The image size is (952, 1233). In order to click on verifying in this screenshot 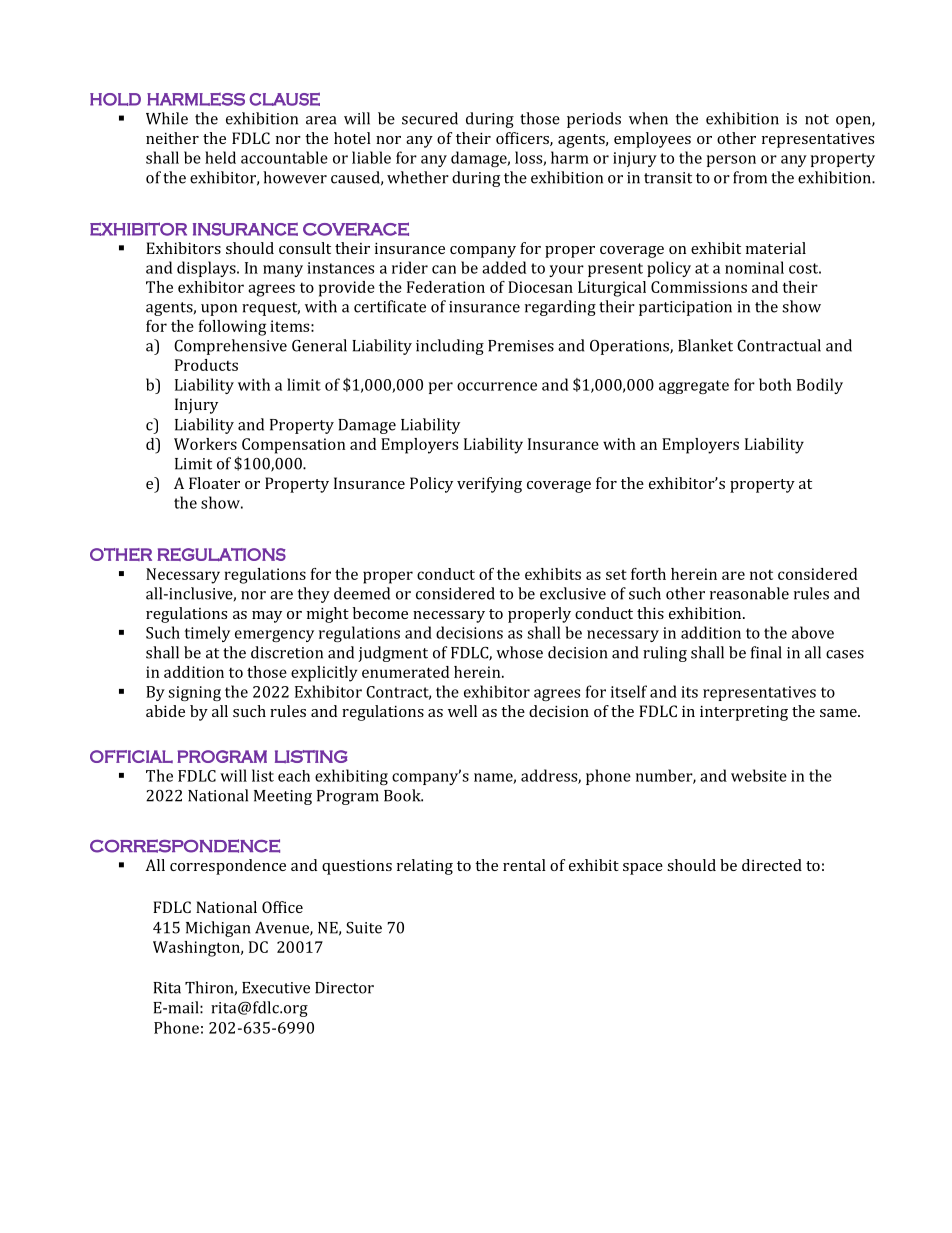, I will do `click(489, 485)`.
